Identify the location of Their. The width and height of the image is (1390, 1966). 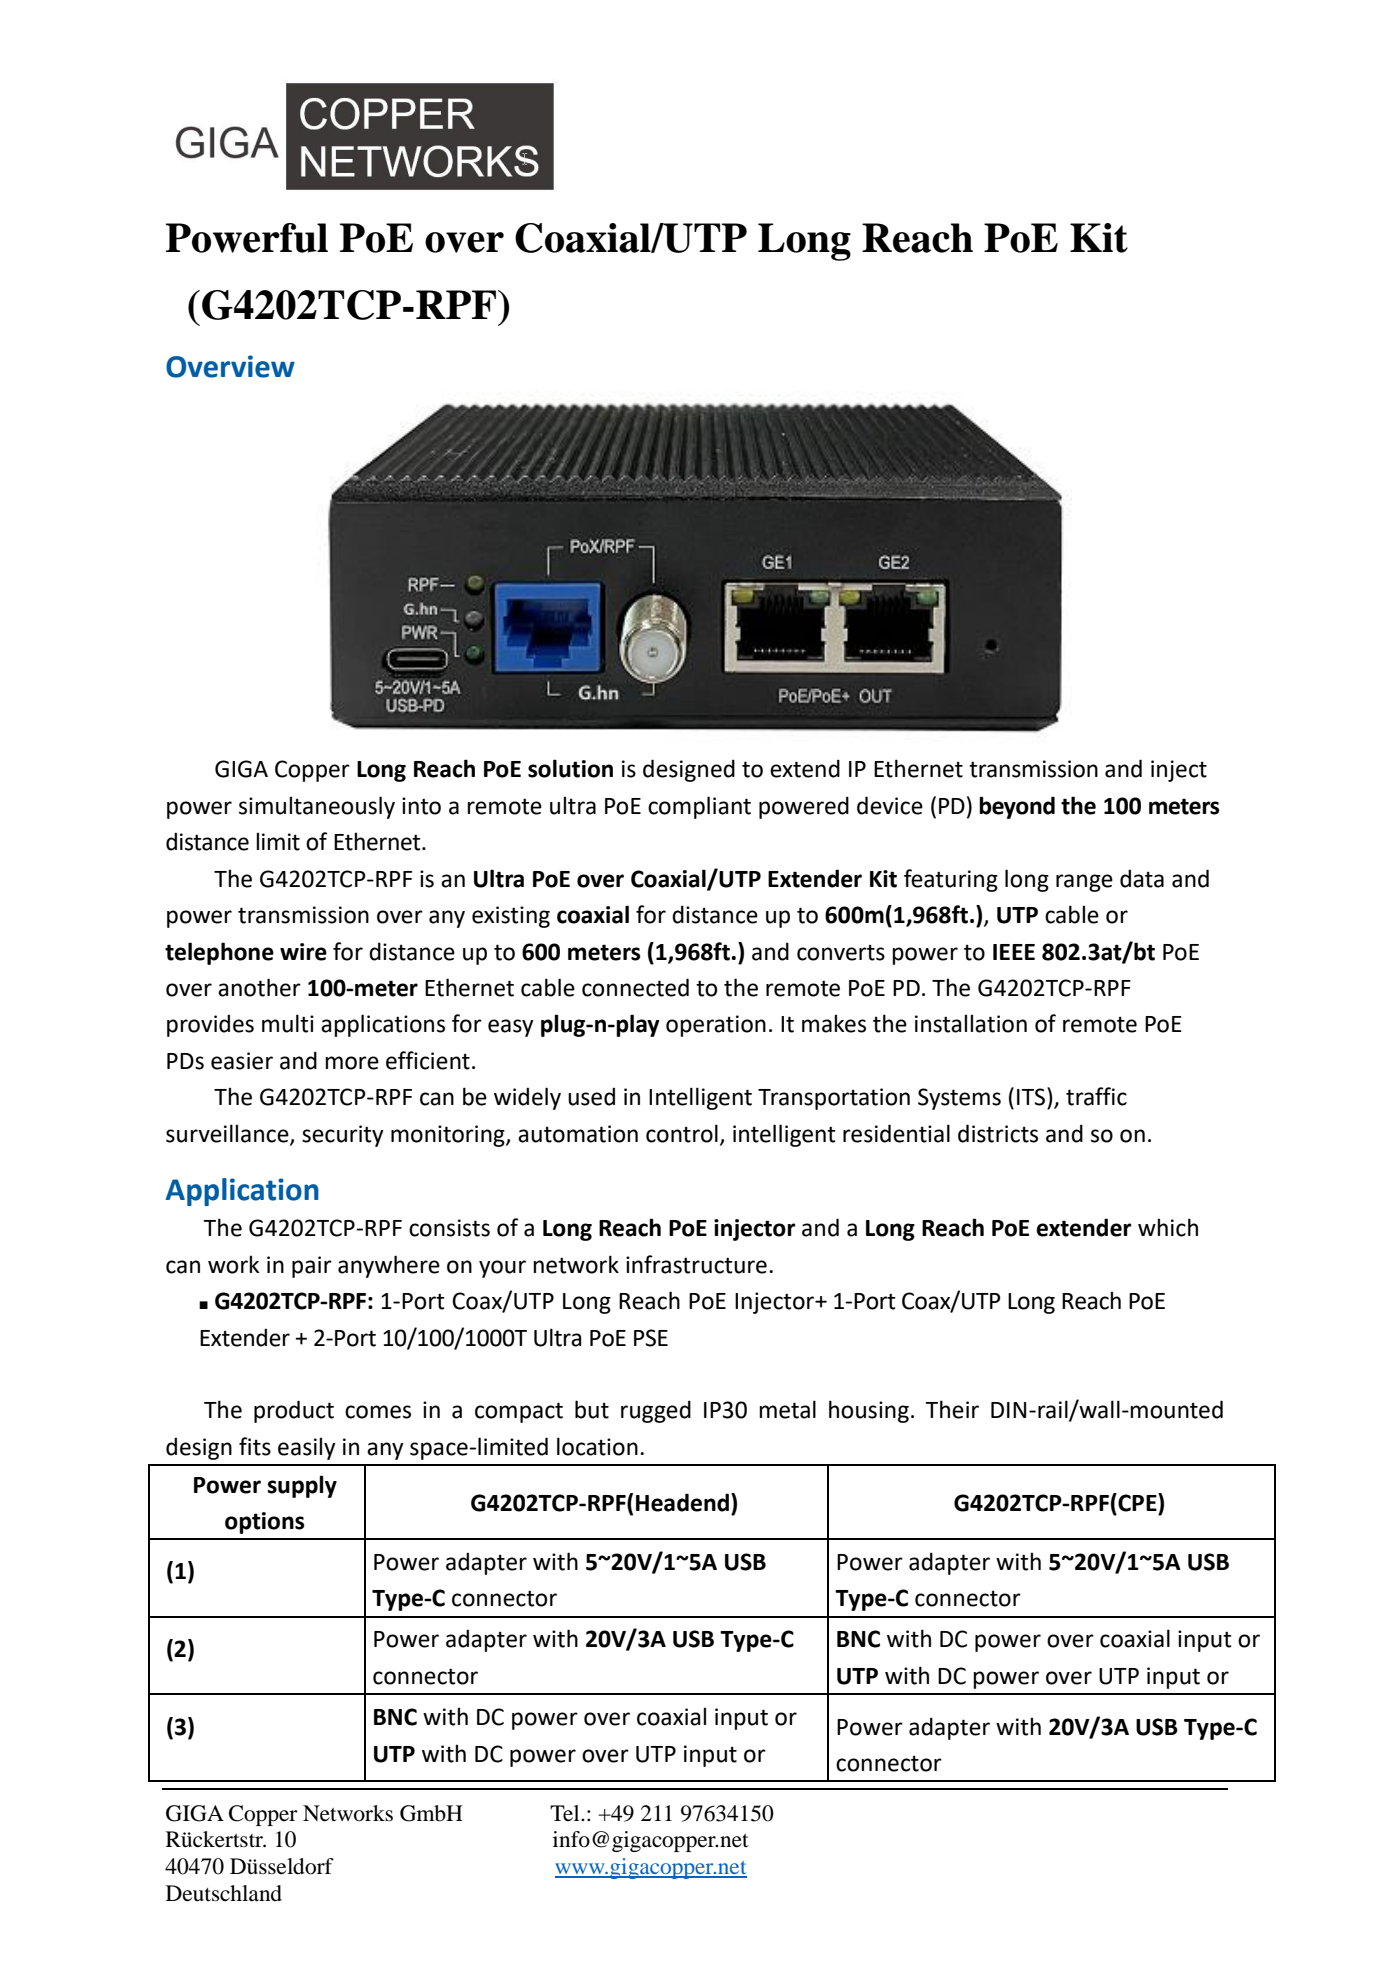
(952, 1409).
